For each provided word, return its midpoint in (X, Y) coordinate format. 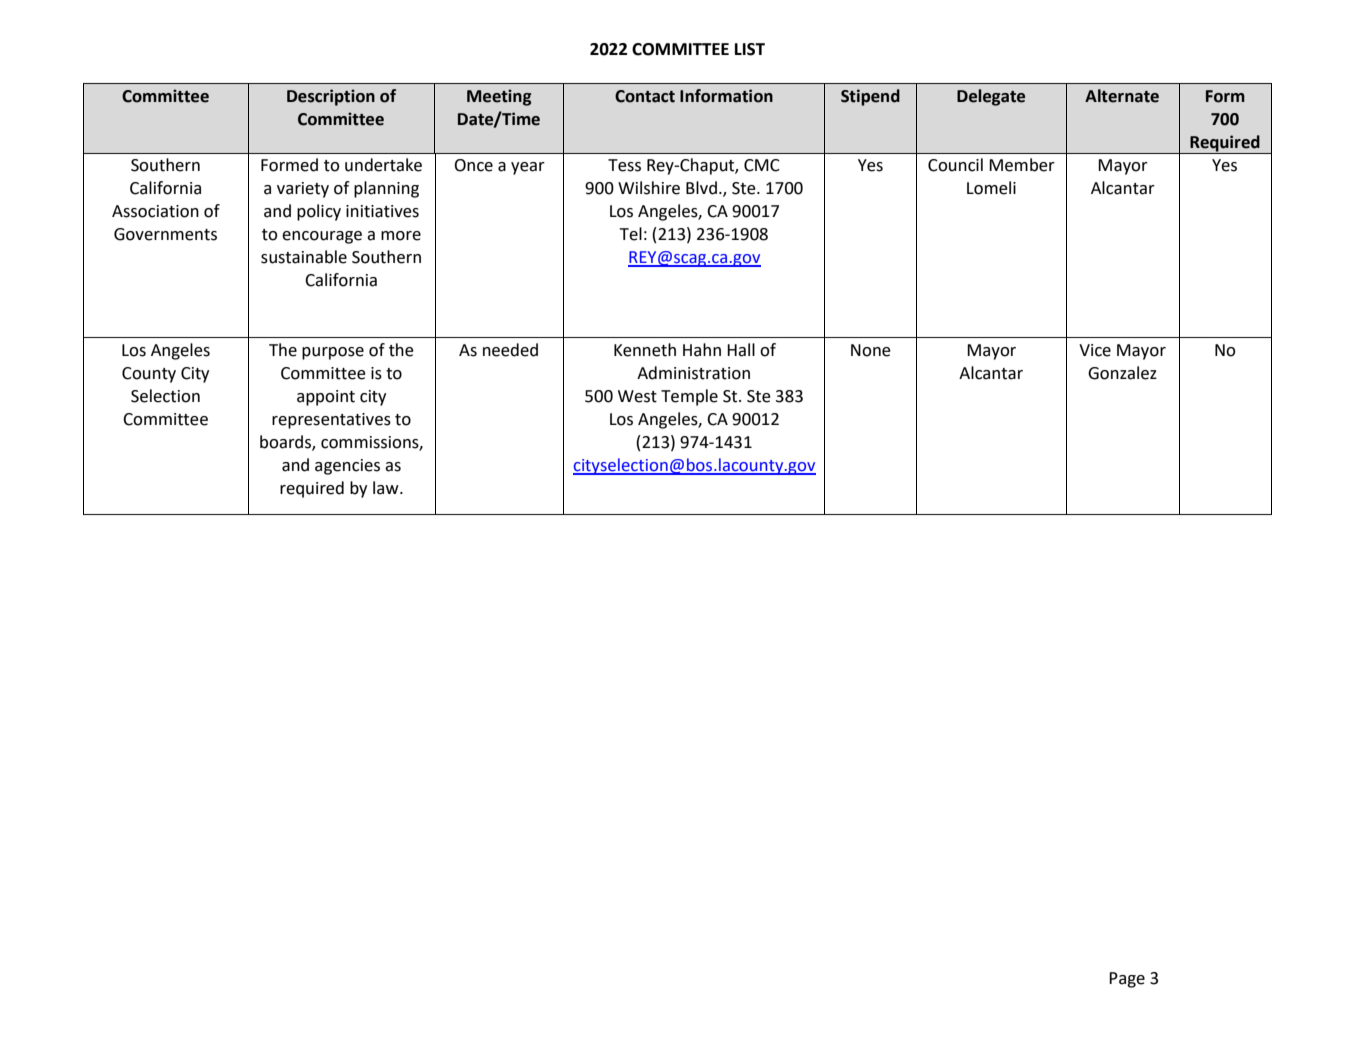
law (387, 488)
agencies (347, 467)
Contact (645, 96)
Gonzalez (1122, 373)
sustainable (304, 257)
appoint (326, 398)
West (637, 396)
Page (1127, 980)
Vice (1095, 350)
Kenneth (645, 350)
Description (331, 97)
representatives (331, 421)
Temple (689, 397)
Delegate (991, 97)
